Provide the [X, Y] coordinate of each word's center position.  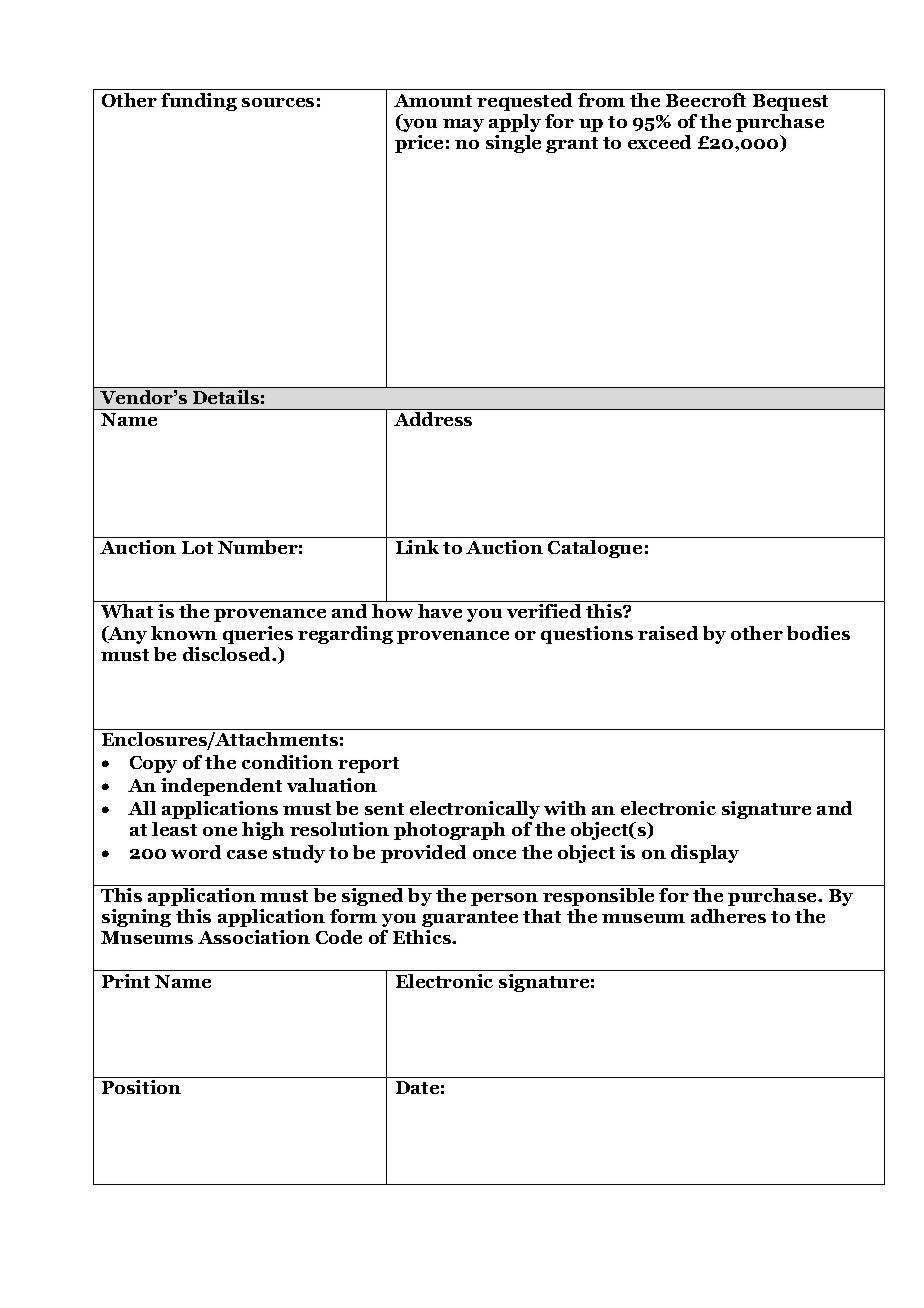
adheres [728, 916]
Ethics [423, 937]
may [463, 125]
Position [141, 1087]
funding [199, 102]
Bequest [790, 102]
